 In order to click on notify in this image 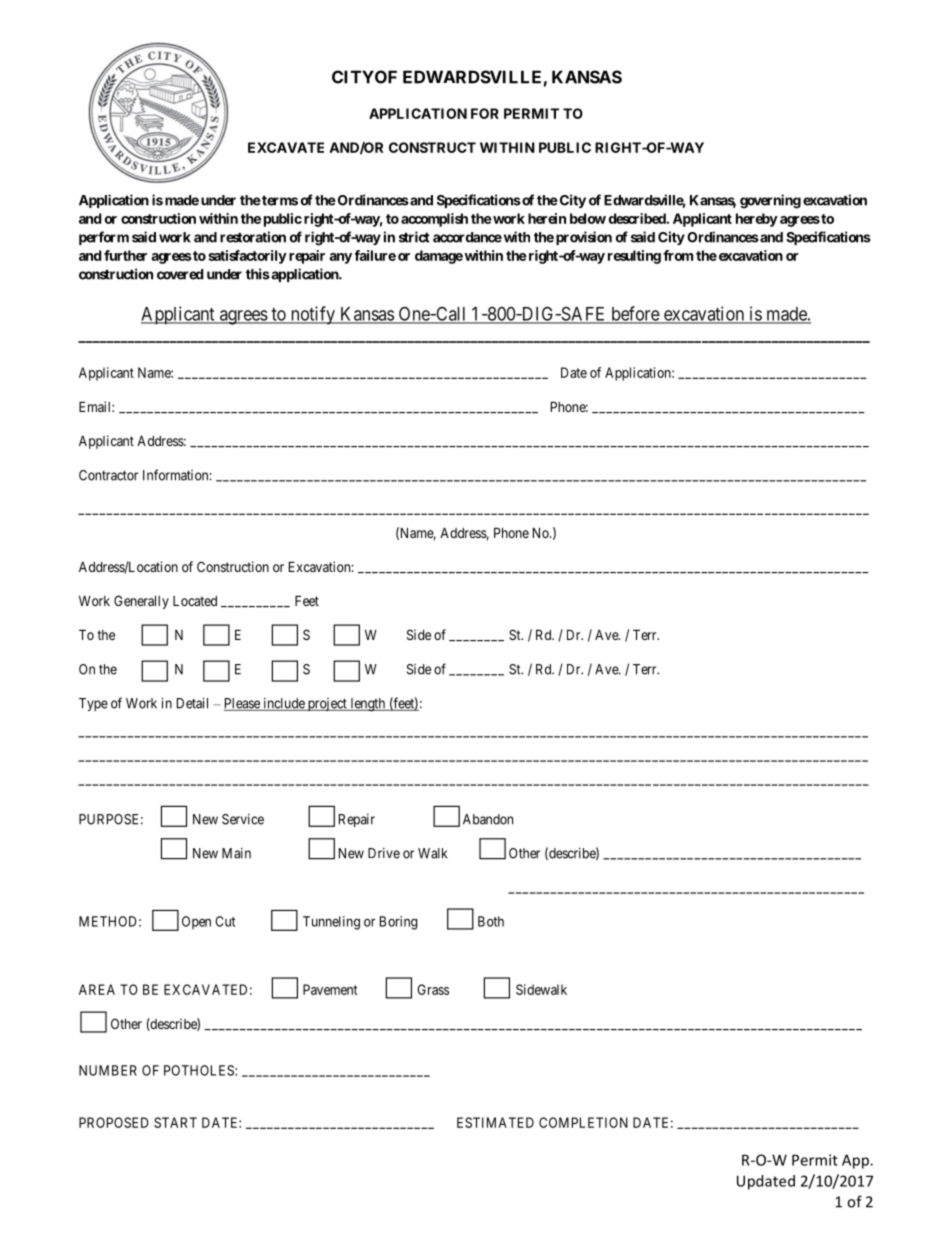, I will do `click(312, 315)`.
